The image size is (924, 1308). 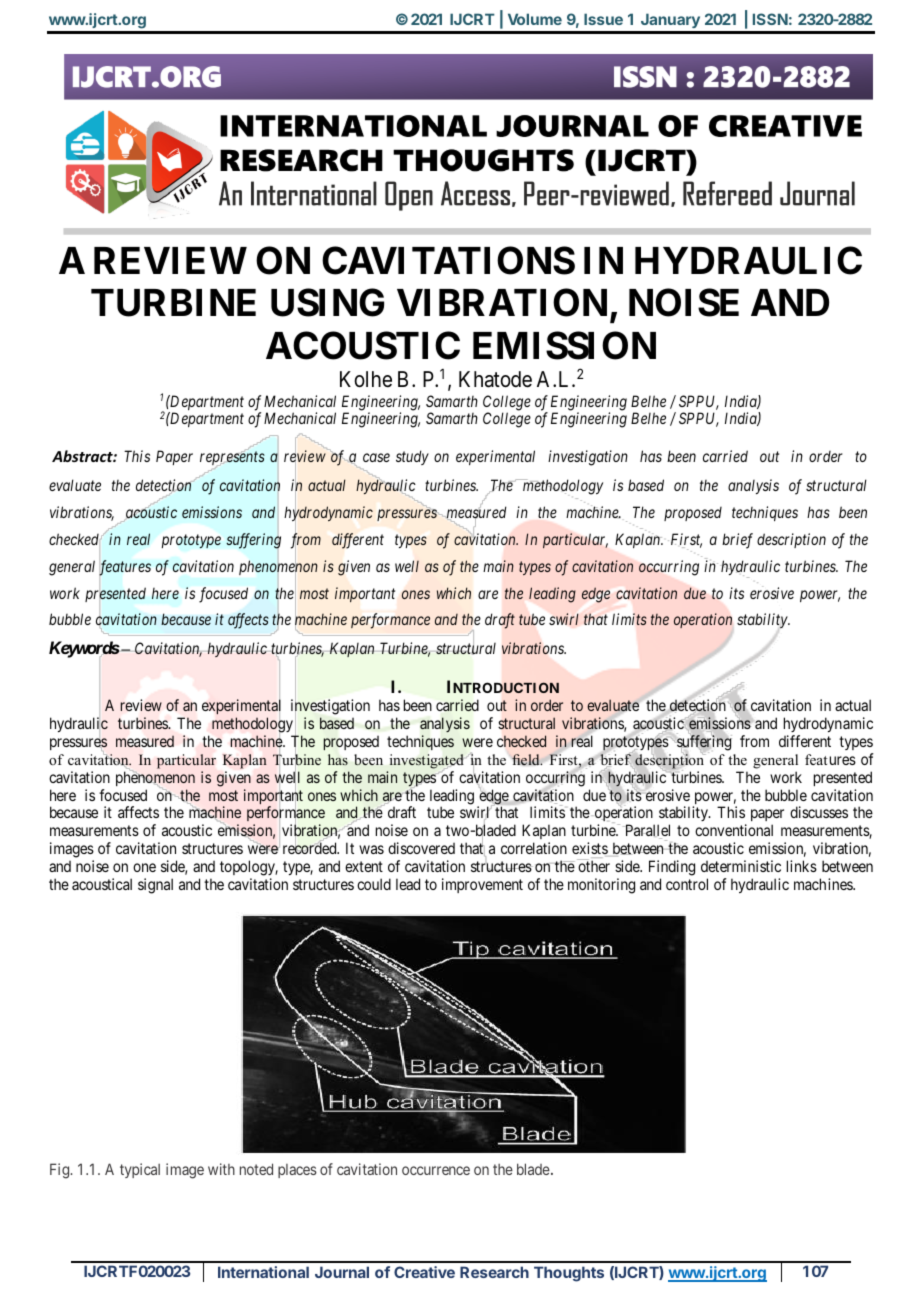 I want to click on USING, so click(x=327, y=302).
